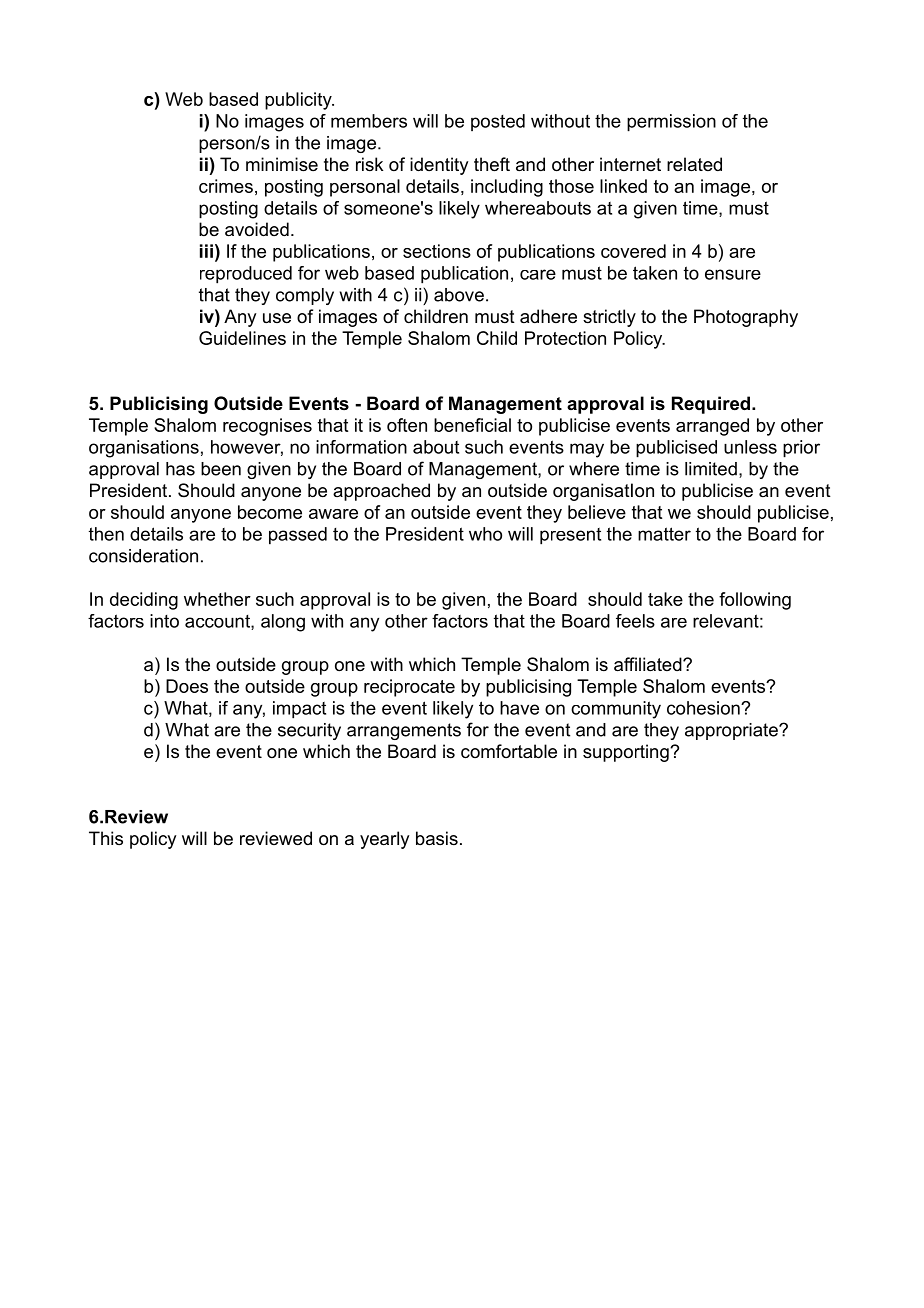 Image resolution: width=924 pixels, height=1308 pixels. What do you see at coordinates (106, 838) in the screenshot?
I see `This` at bounding box center [106, 838].
